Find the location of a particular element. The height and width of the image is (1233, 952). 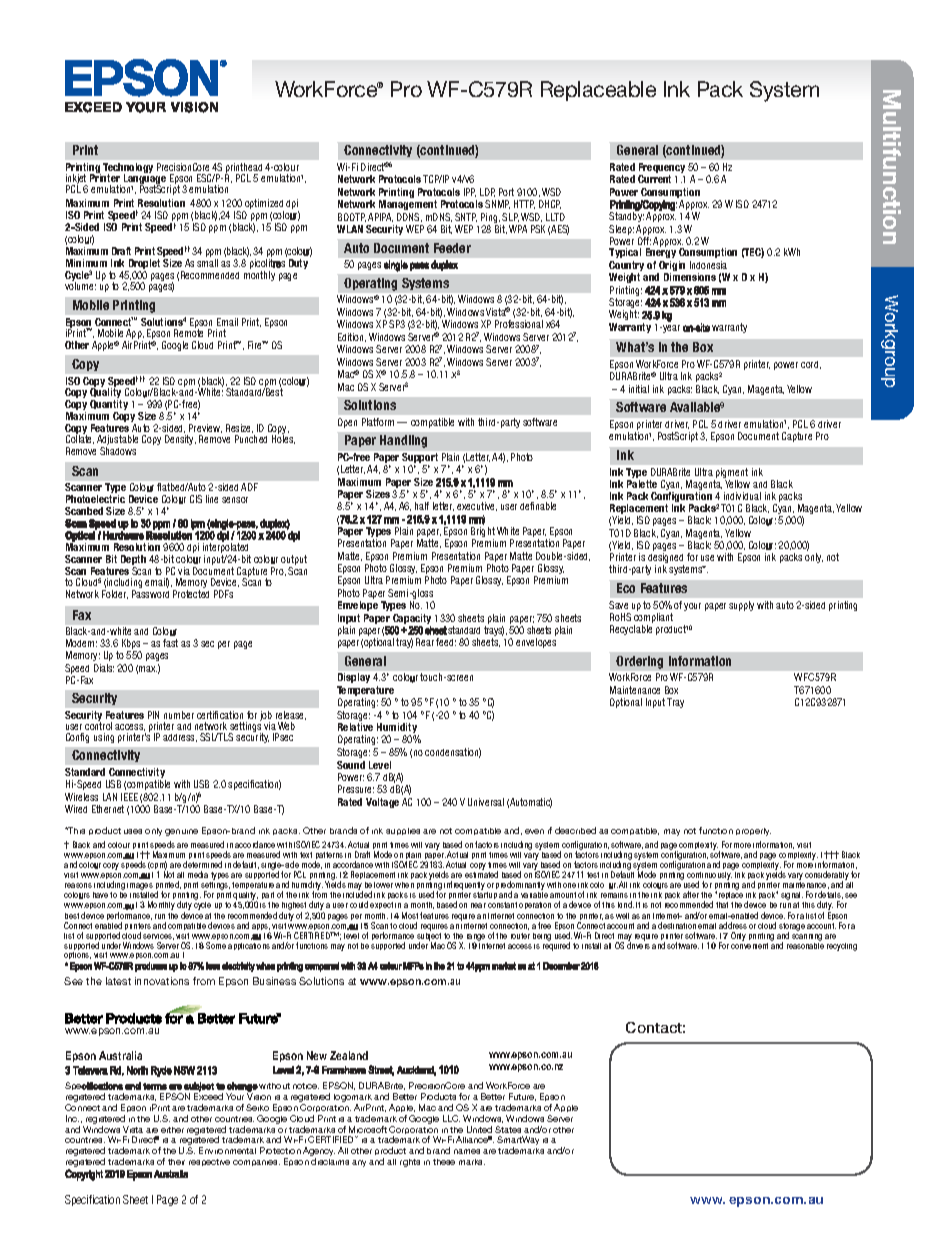

Rear is located at coordinates (425, 642).
